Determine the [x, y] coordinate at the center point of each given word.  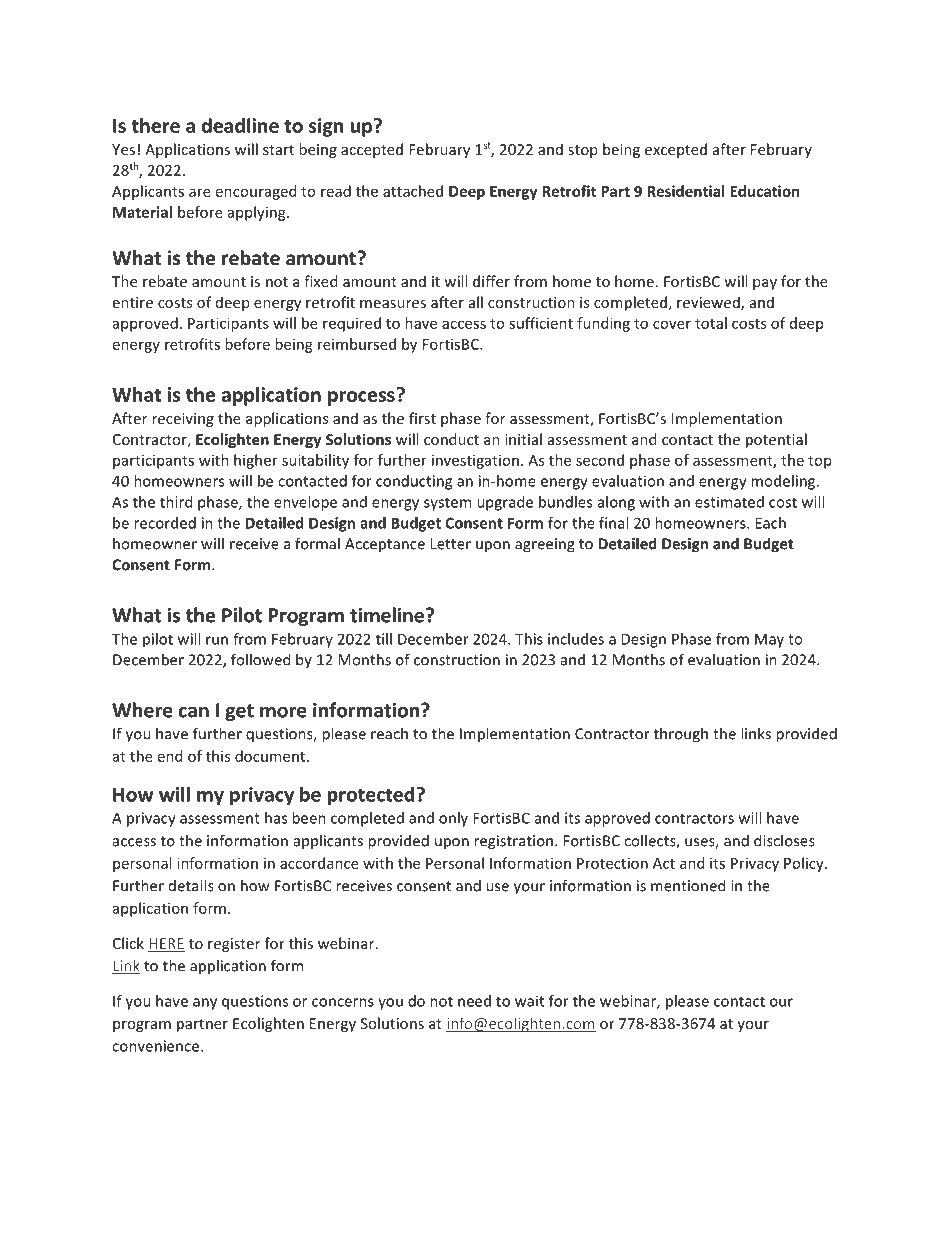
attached [413, 191]
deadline [240, 125]
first [422, 418]
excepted [676, 150]
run [217, 640]
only [453, 819]
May [769, 640]
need [474, 1001]
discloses [784, 840]
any [205, 1004]
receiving [183, 420]
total [711, 323]
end [170, 756]
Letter [451, 544]
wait [529, 1001]
